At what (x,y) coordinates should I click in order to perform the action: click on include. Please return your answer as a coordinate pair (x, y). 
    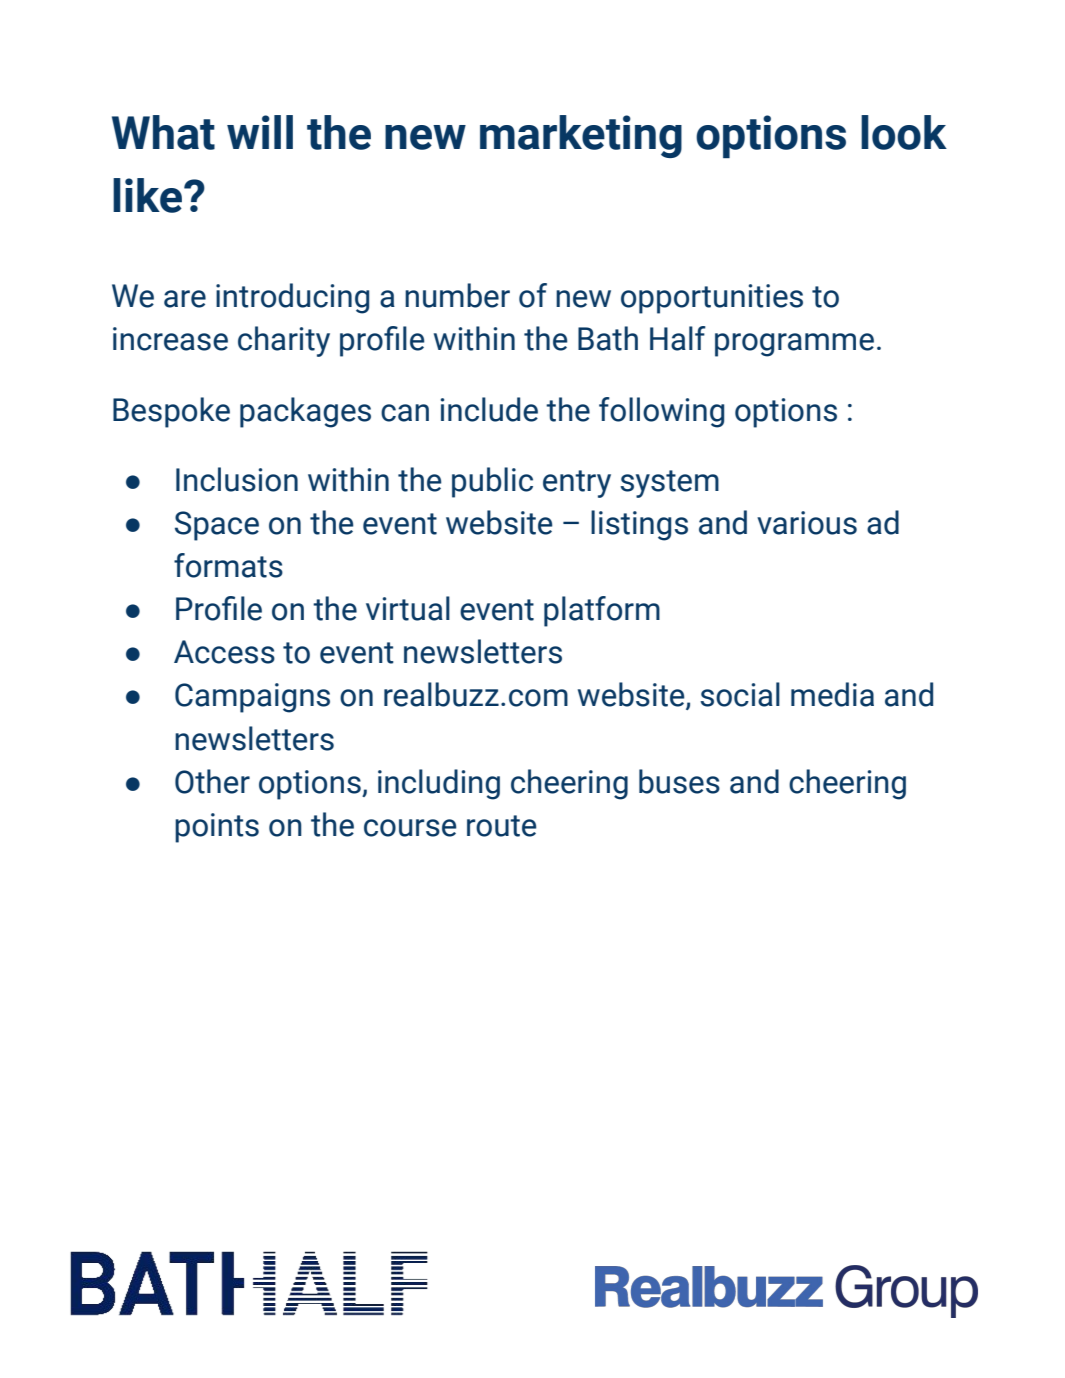
    Looking at the image, I should click on (489, 409).
